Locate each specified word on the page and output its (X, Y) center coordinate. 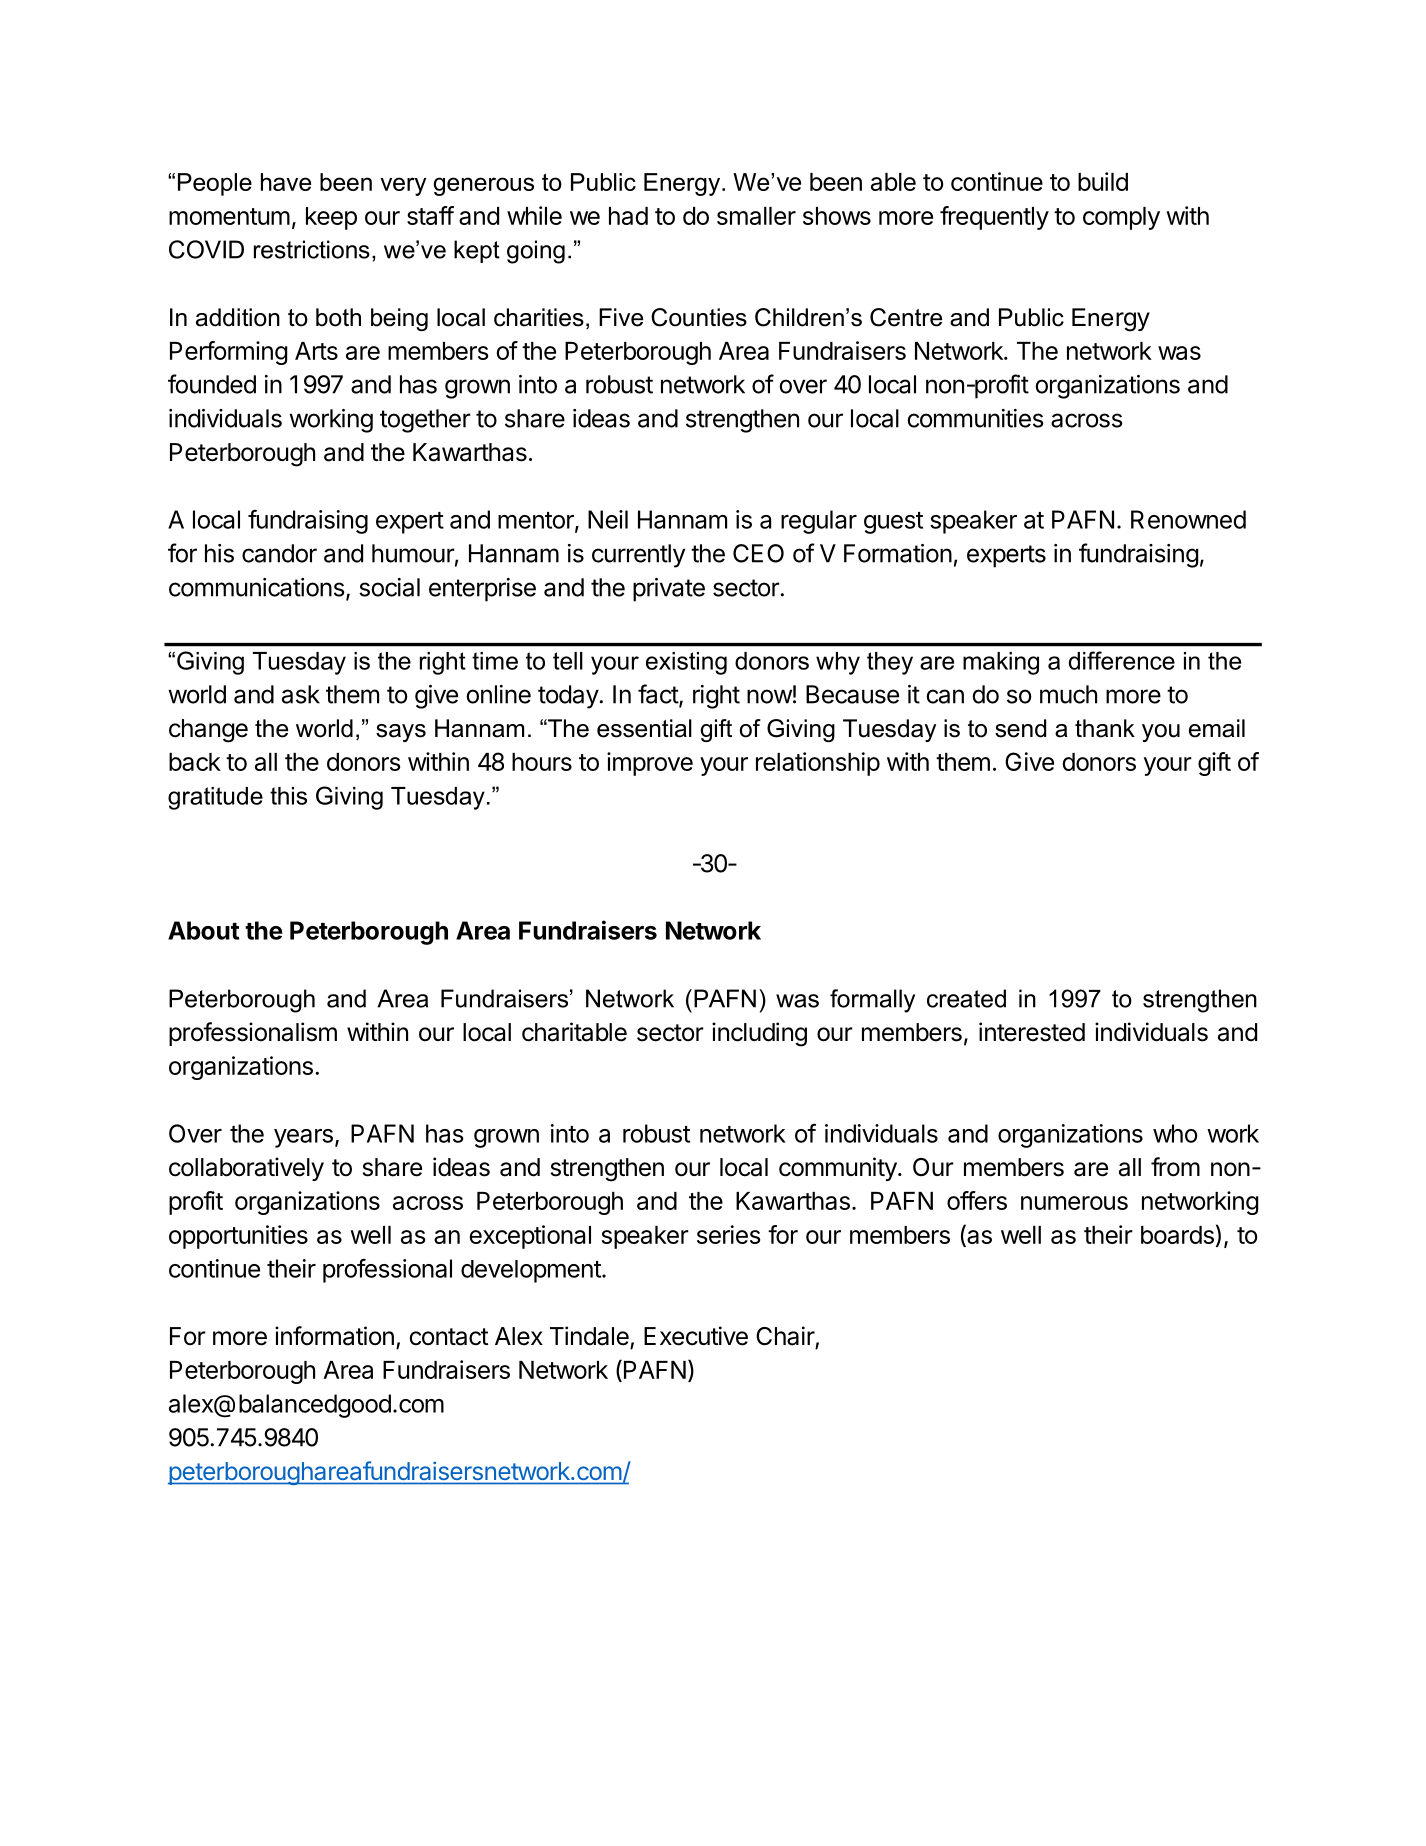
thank (1105, 728)
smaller (756, 216)
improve (650, 764)
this (288, 796)
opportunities (238, 1237)
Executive (696, 1336)
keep (331, 218)
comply (1121, 218)
